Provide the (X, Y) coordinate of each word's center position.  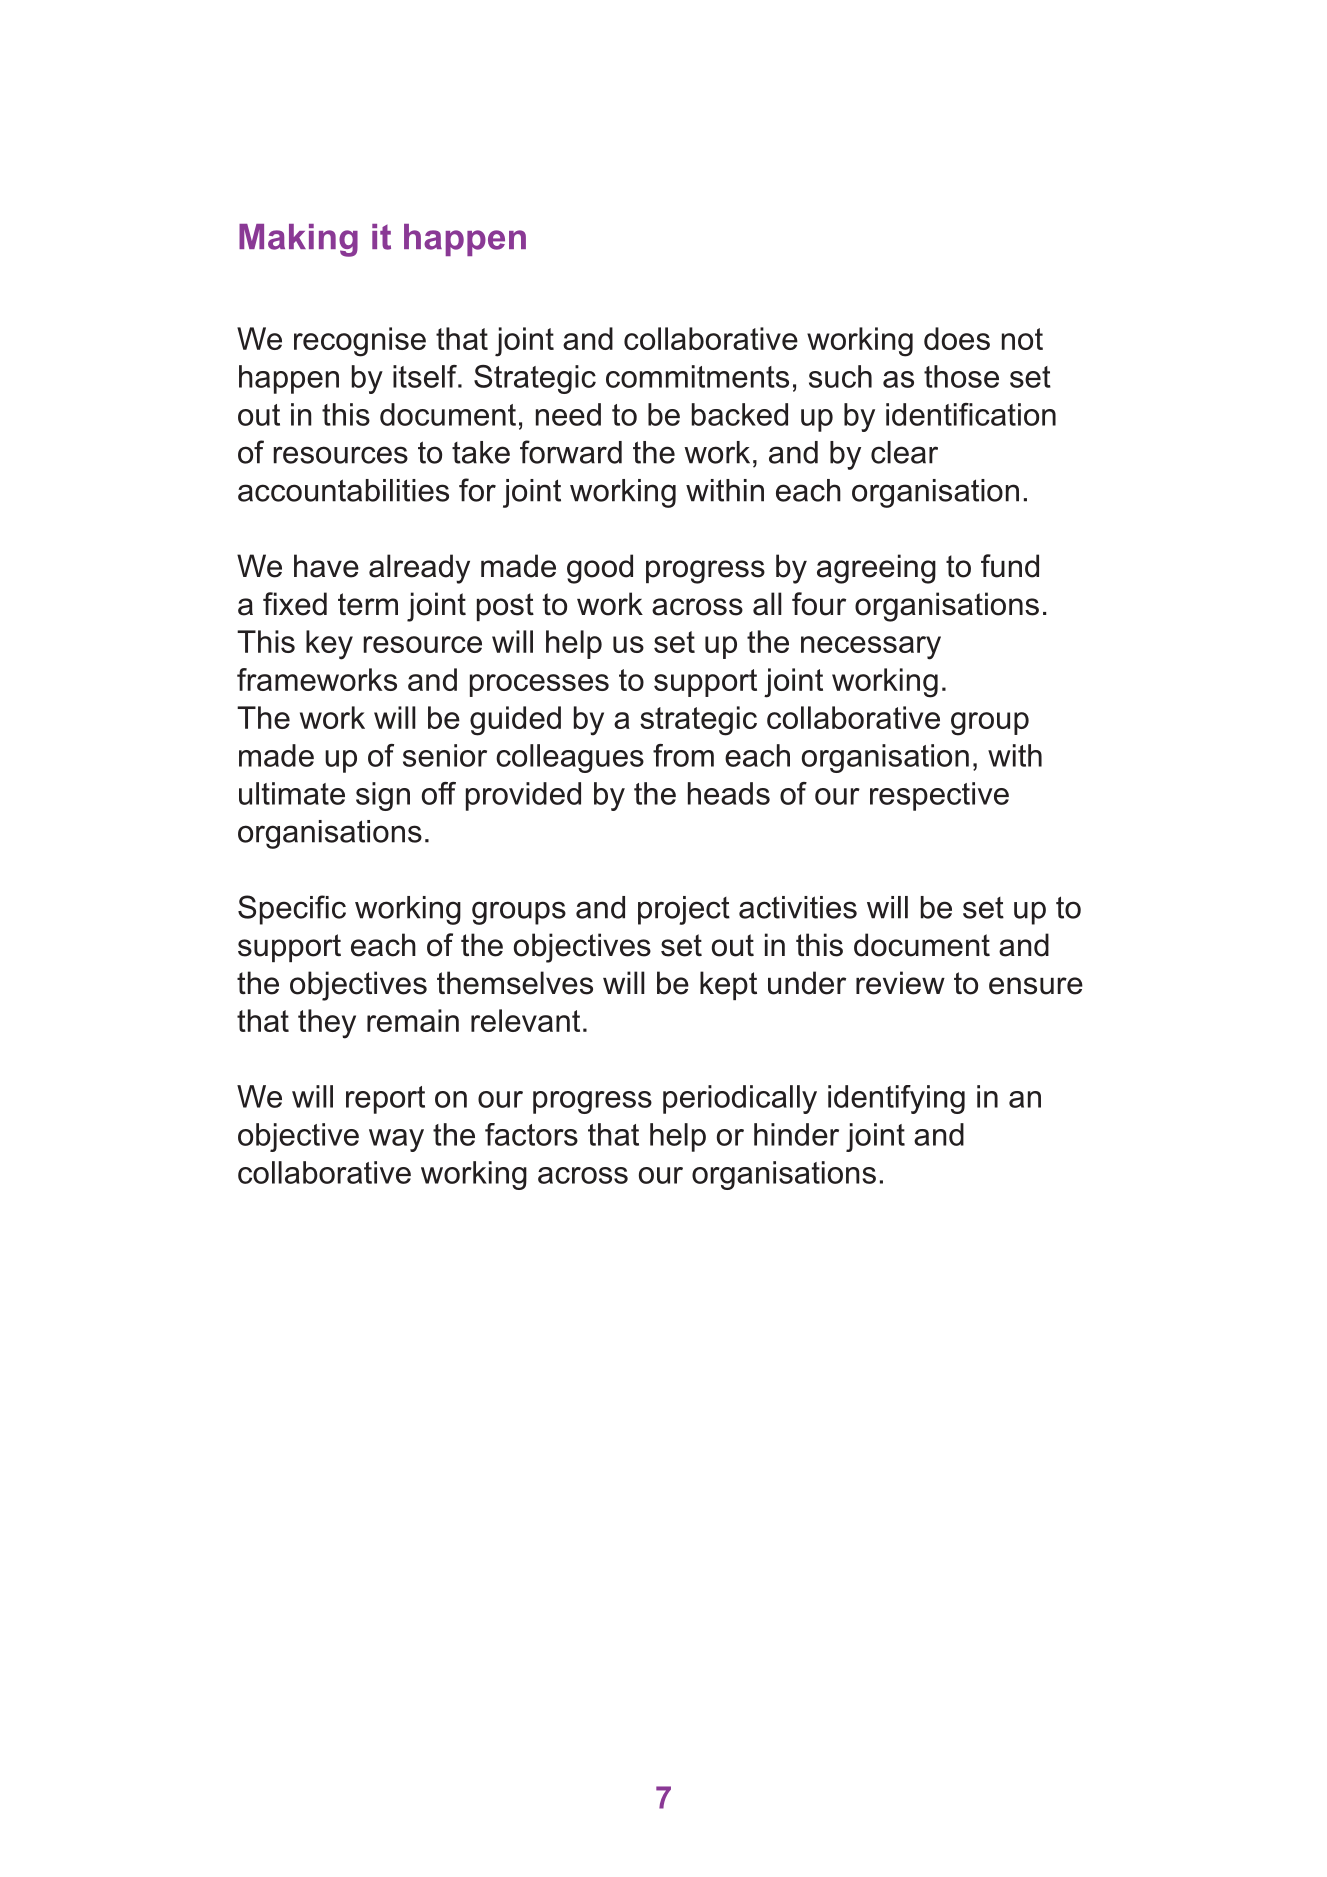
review (900, 983)
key (329, 645)
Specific (292, 910)
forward (571, 452)
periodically (740, 1099)
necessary (871, 648)
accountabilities (343, 490)
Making (298, 240)
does (957, 338)
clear (904, 452)
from (683, 755)
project (684, 910)
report (385, 1100)
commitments (697, 376)
